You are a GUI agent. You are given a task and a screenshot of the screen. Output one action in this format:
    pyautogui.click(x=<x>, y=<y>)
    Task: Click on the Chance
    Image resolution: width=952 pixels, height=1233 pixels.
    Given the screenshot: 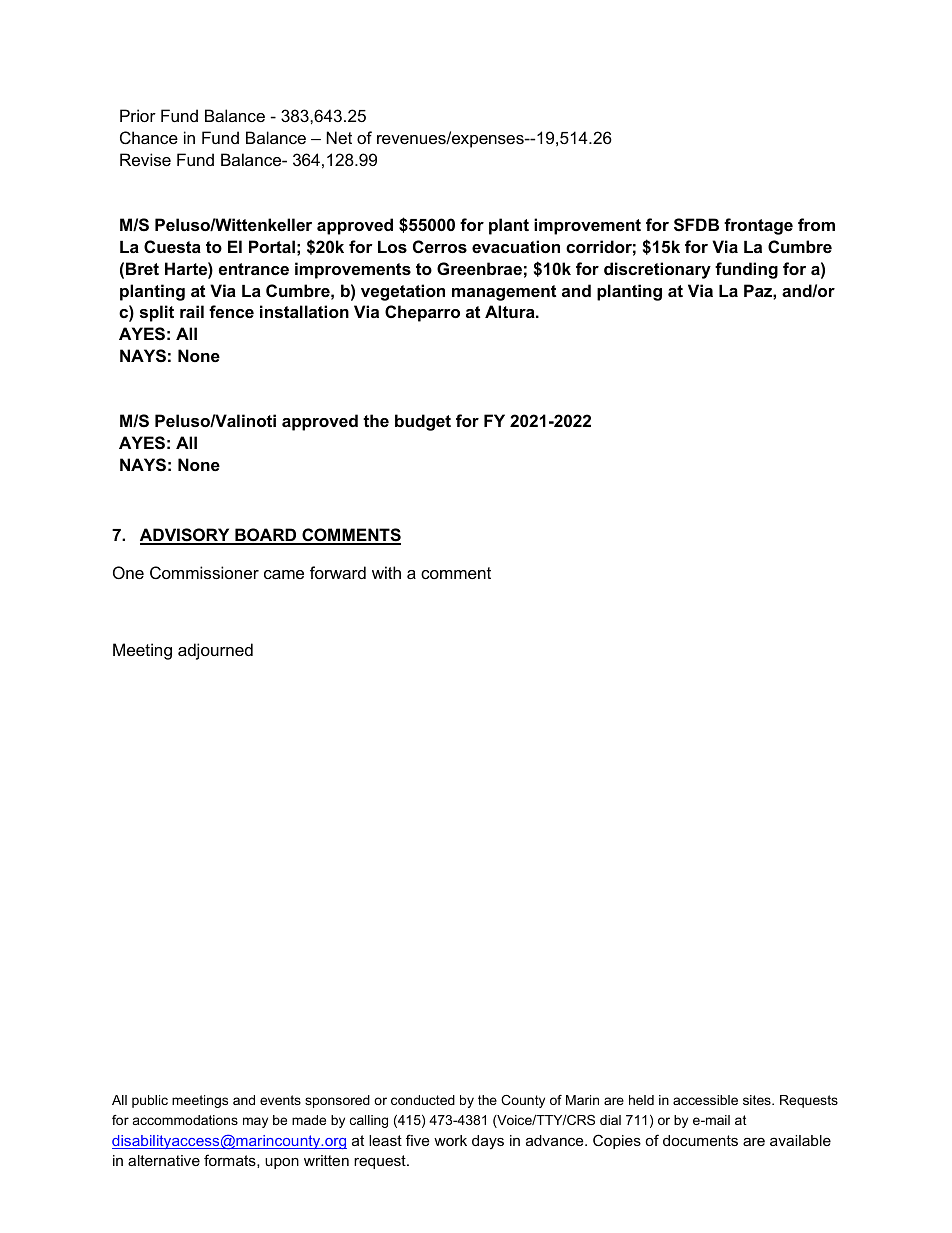 What is the action you would take?
    pyautogui.click(x=149, y=137)
